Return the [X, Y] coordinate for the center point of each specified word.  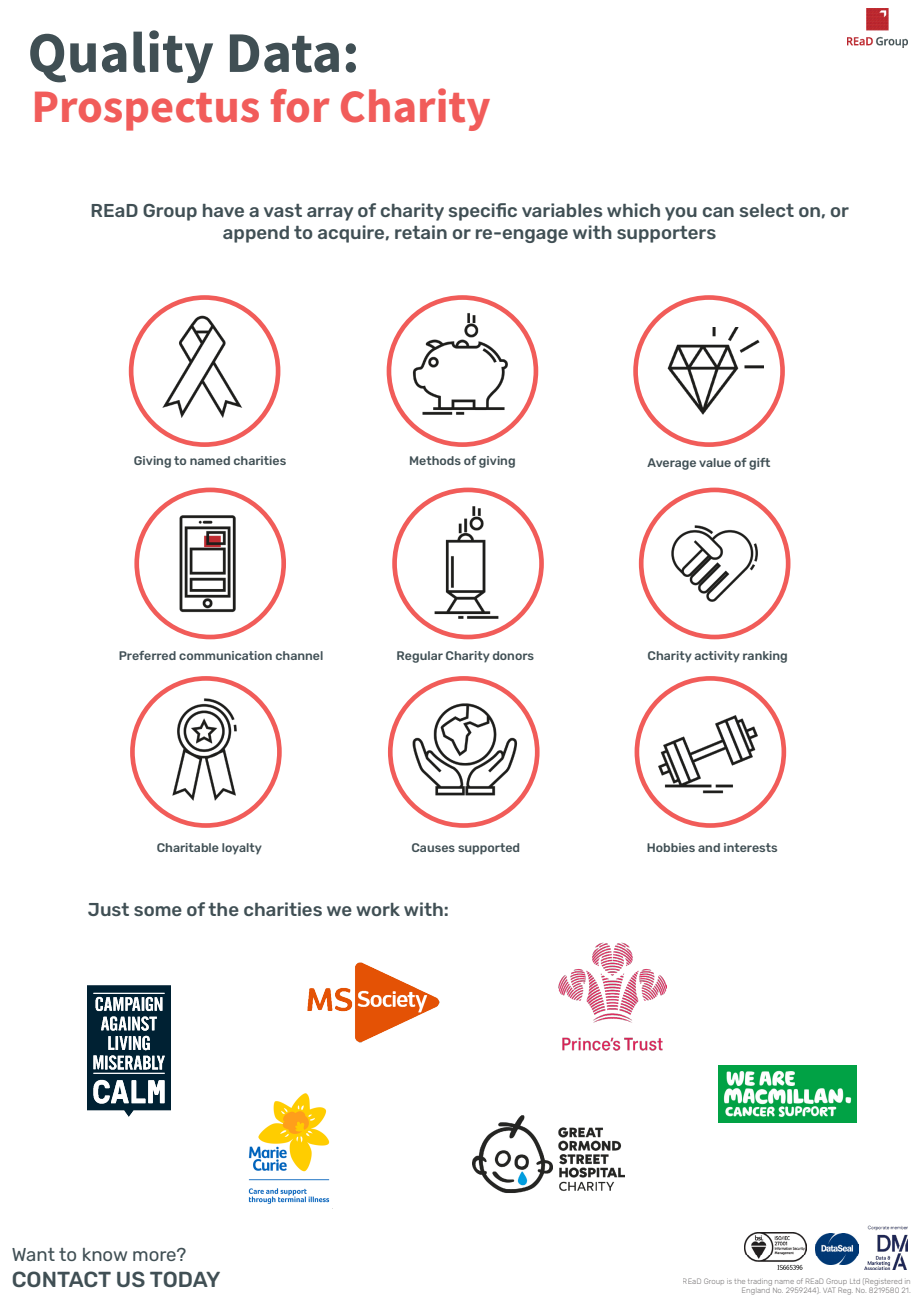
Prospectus [147, 111]
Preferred [147, 655]
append [256, 234]
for [300, 106]
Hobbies [671, 847]
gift [759, 464]
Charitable [188, 847]
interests [750, 847]
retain [421, 232]
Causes [433, 847]
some [158, 911]
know [105, 1254]
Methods [435, 460]
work [378, 909]
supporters [666, 234]
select [767, 210]
